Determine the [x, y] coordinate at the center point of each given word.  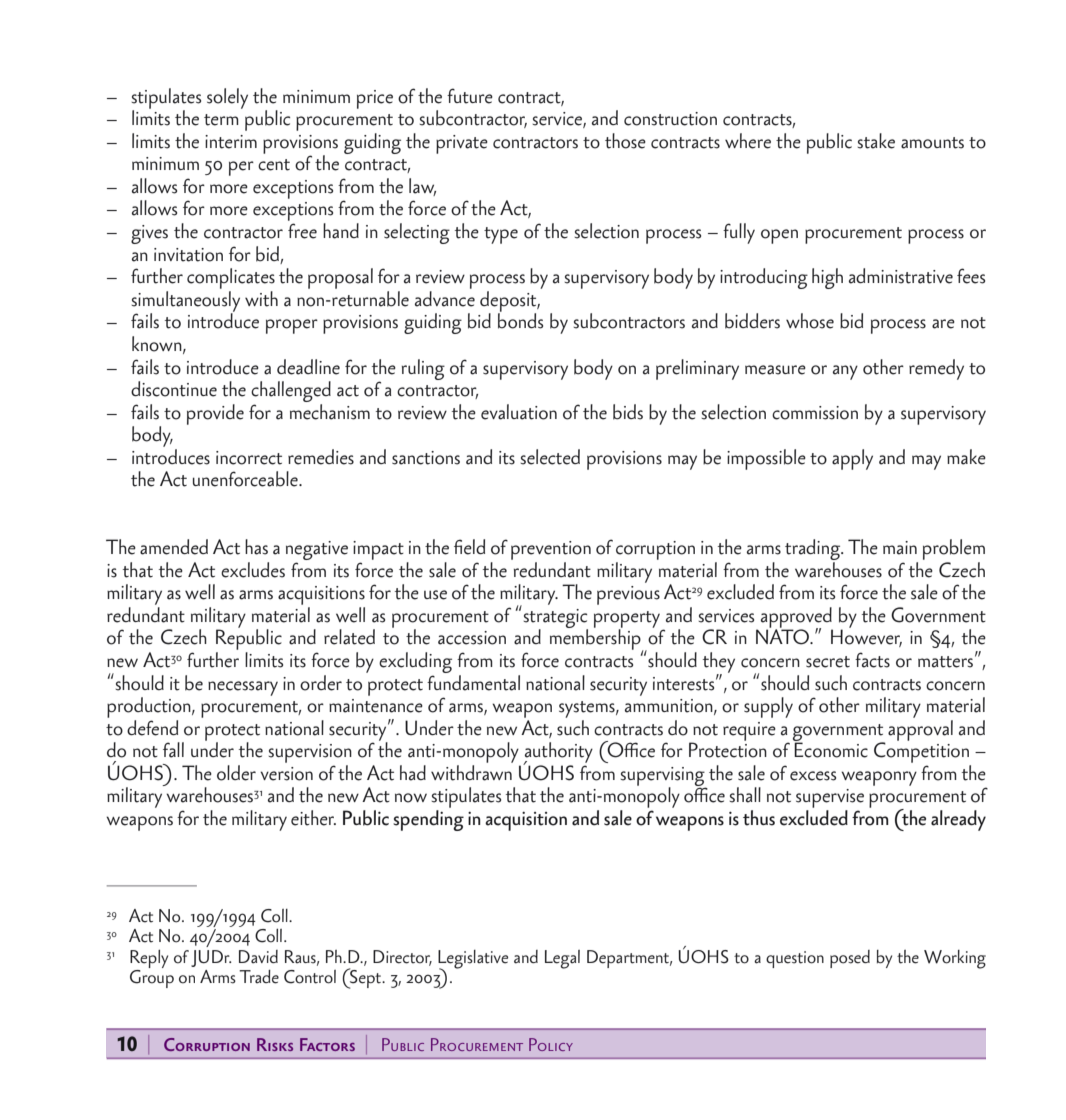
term [221, 120]
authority [558, 753]
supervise [830, 800]
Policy [551, 1044]
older [236, 773]
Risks [275, 1044]
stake [876, 141]
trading [814, 551]
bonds [520, 320]
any [845, 372]
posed [850, 959]
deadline [308, 367]
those [625, 141]
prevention [551, 550]
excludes [253, 570]
